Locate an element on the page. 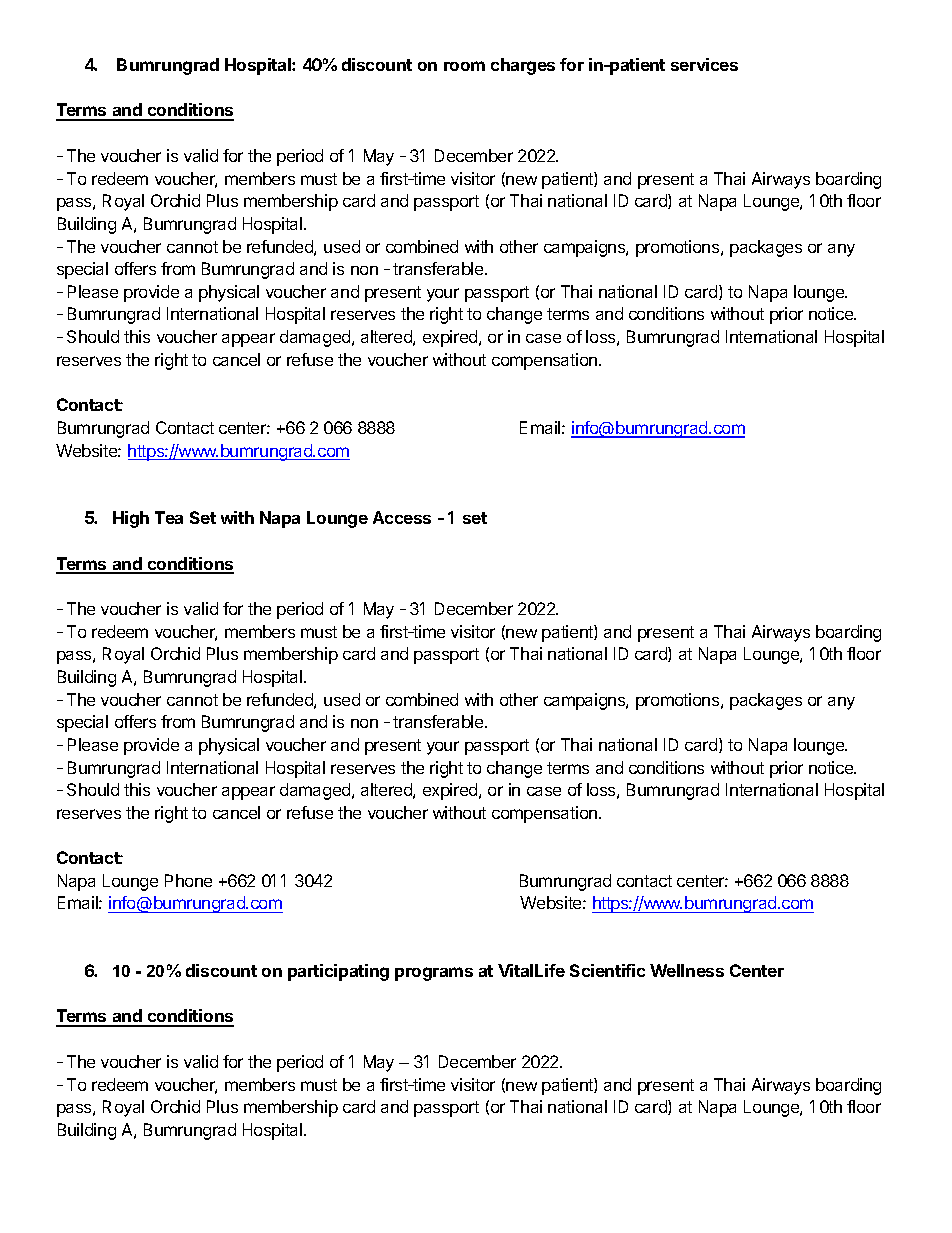 The width and height of the document is (952, 1233). Access is located at coordinates (402, 517).
